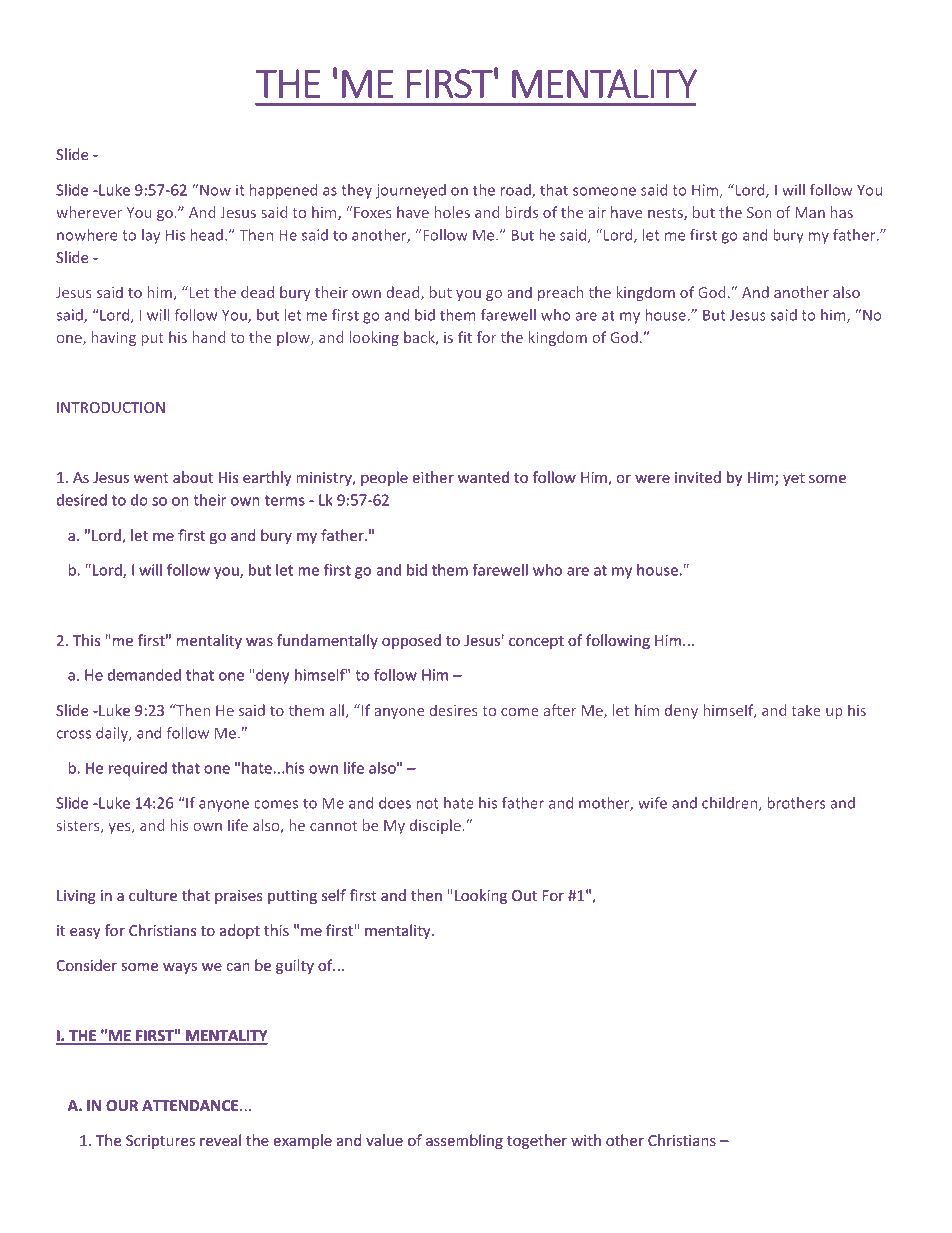 The image size is (952, 1233). What do you see at coordinates (652, 803) in the document?
I see `wife` at bounding box center [652, 803].
